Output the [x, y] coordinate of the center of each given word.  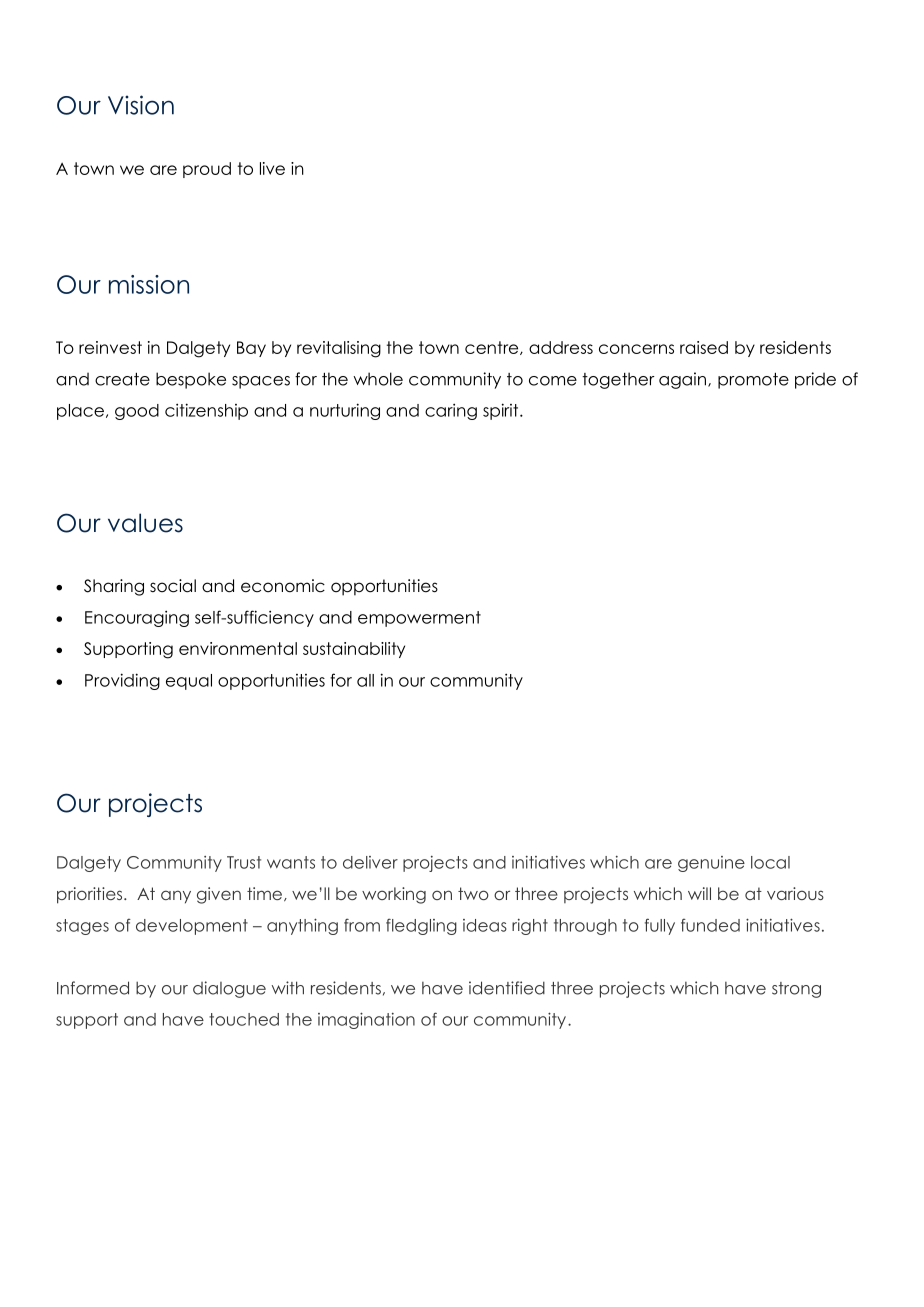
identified [507, 988]
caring [451, 411]
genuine [711, 864]
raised [704, 347]
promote [753, 381]
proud [207, 170]
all [365, 680]
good [137, 412]
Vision [141, 105]
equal [189, 682]
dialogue [229, 989]
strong [796, 990]
